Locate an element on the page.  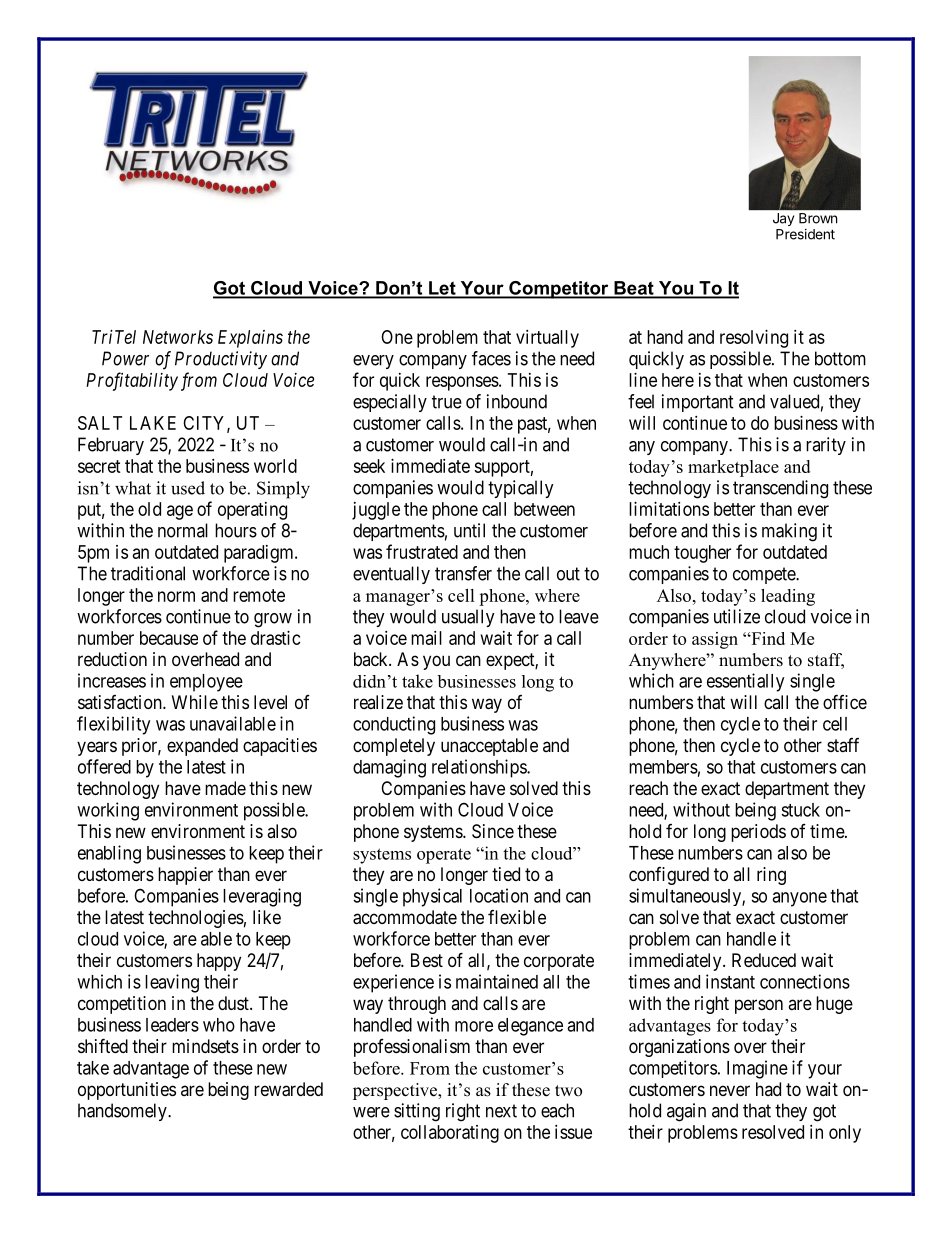
hours is located at coordinates (236, 530).
